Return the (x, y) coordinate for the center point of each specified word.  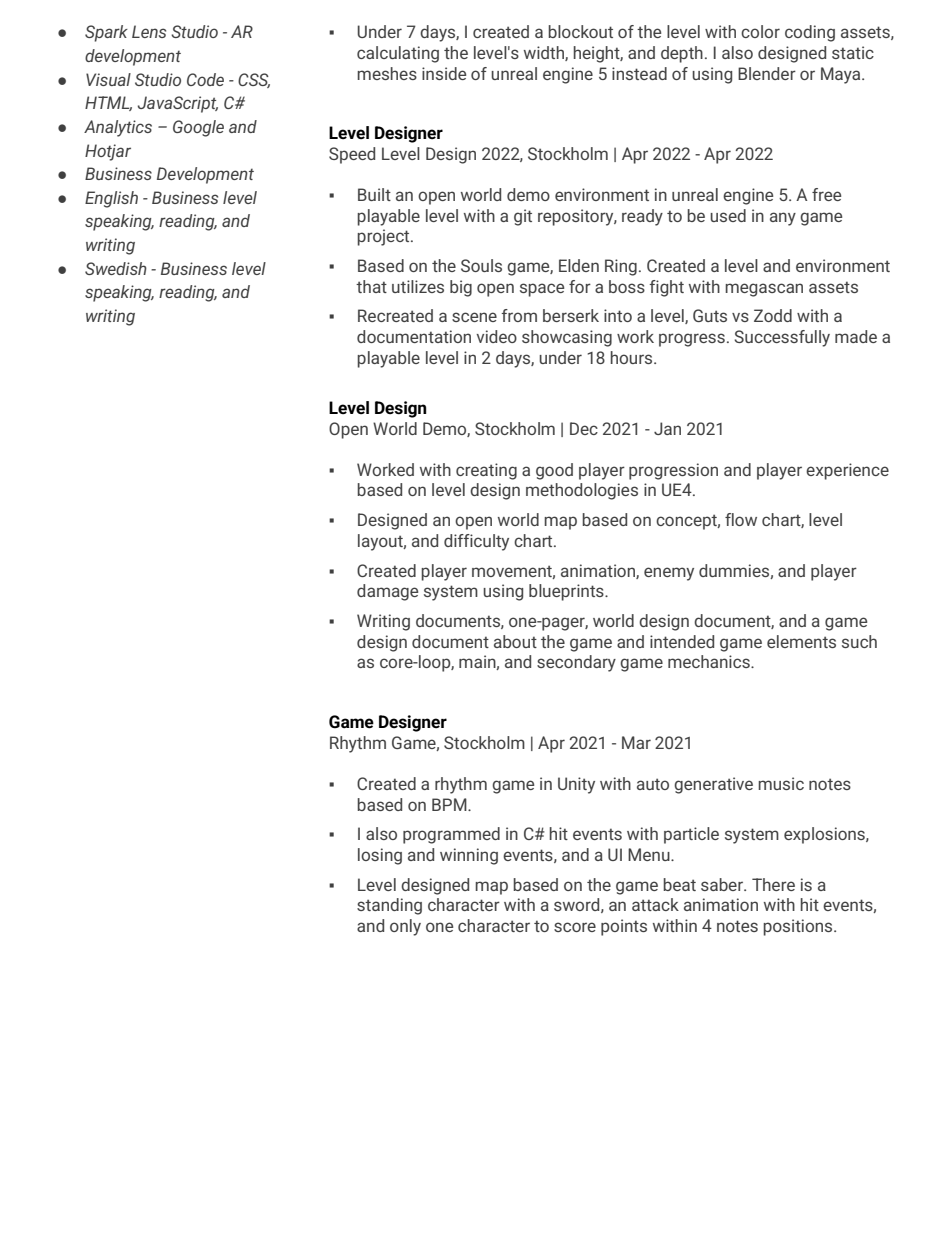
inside (444, 73)
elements (801, 641)
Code (205, 79)
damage (387, 592)
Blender (767, 73)
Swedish (116, 268)
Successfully (782, 338)
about (515, 641)
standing (389, 906)
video (496, 336)
